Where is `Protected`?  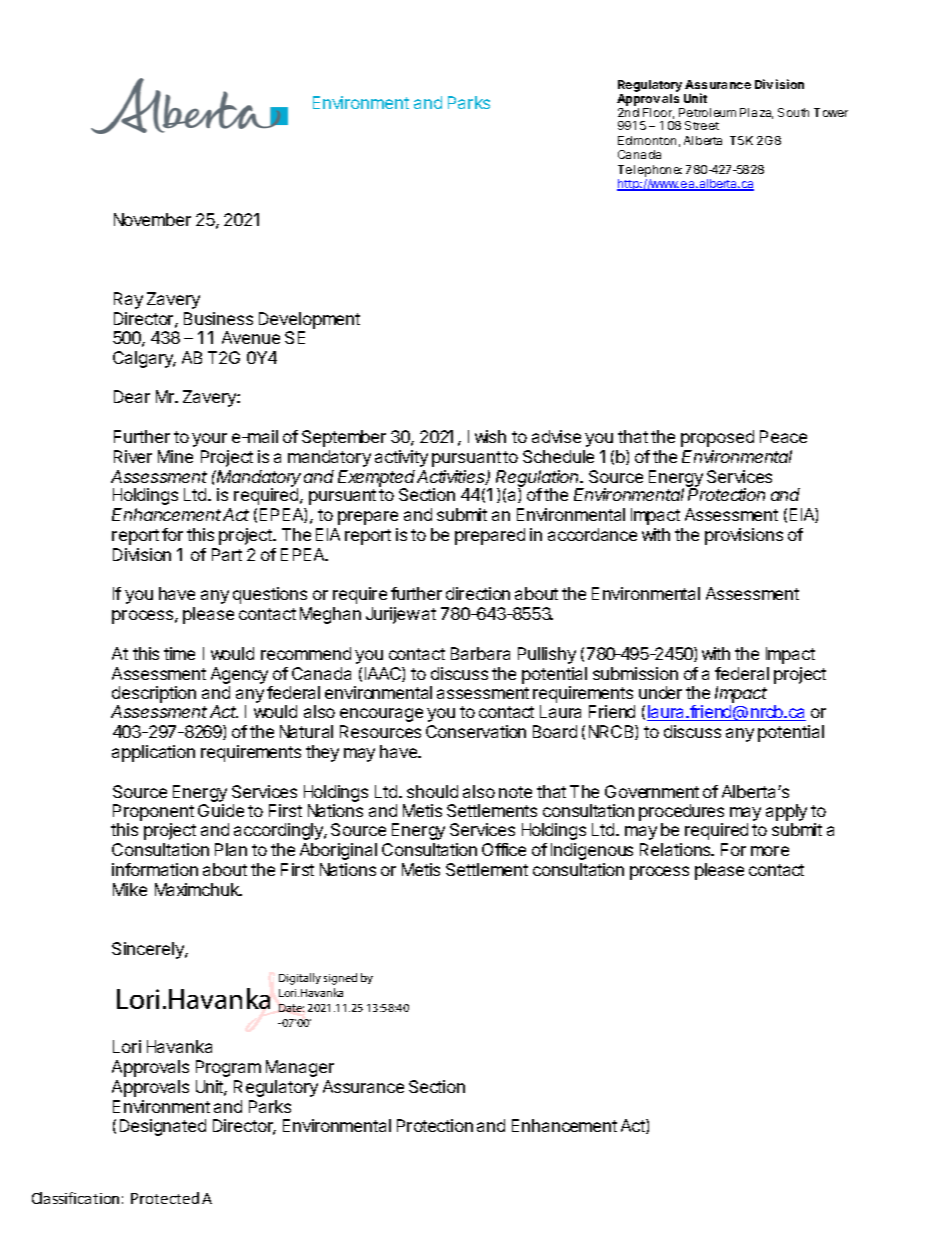
Protected is located at coordinates (165, 1198).
